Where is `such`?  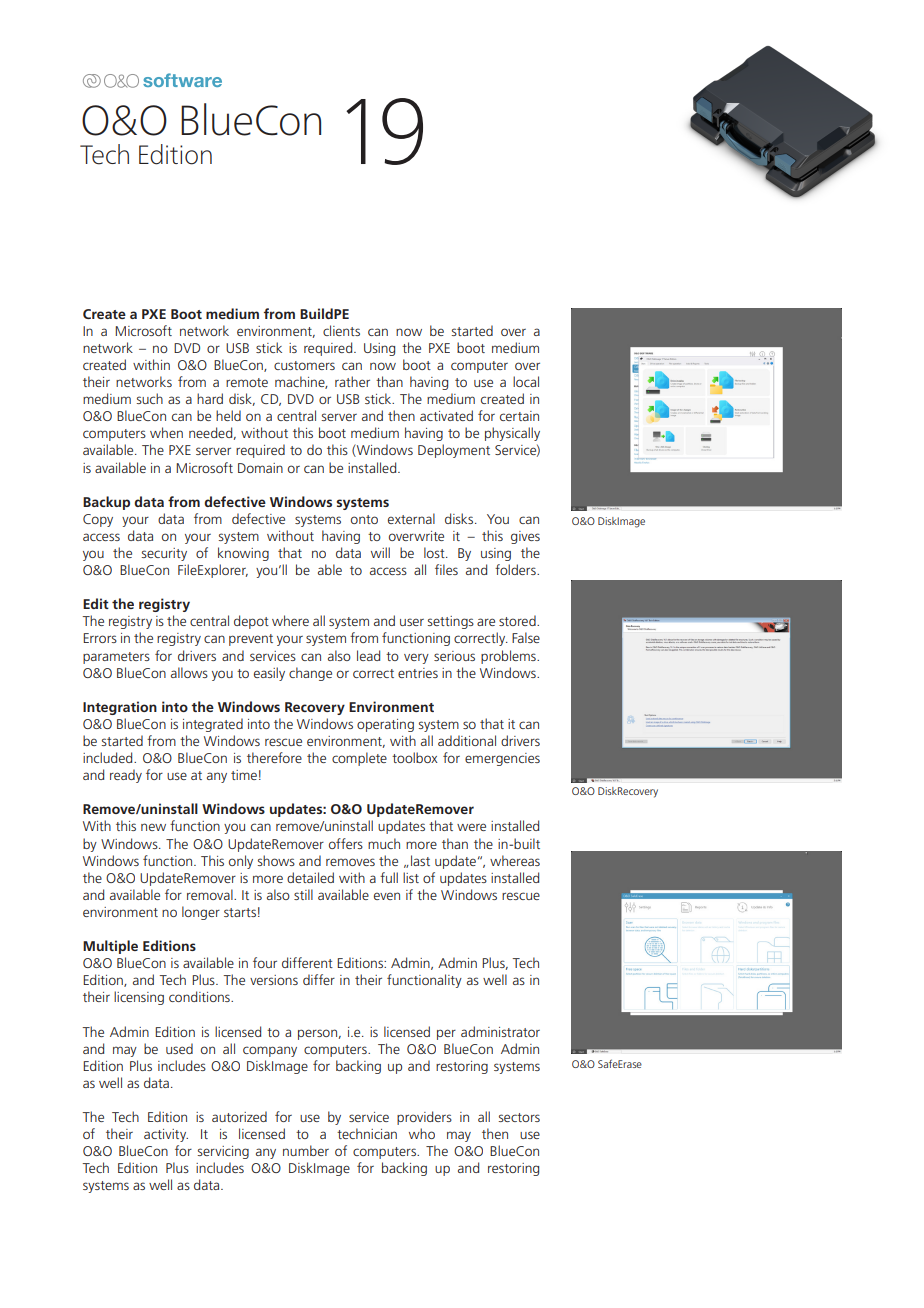 such is located at coordinates (150, 398).
